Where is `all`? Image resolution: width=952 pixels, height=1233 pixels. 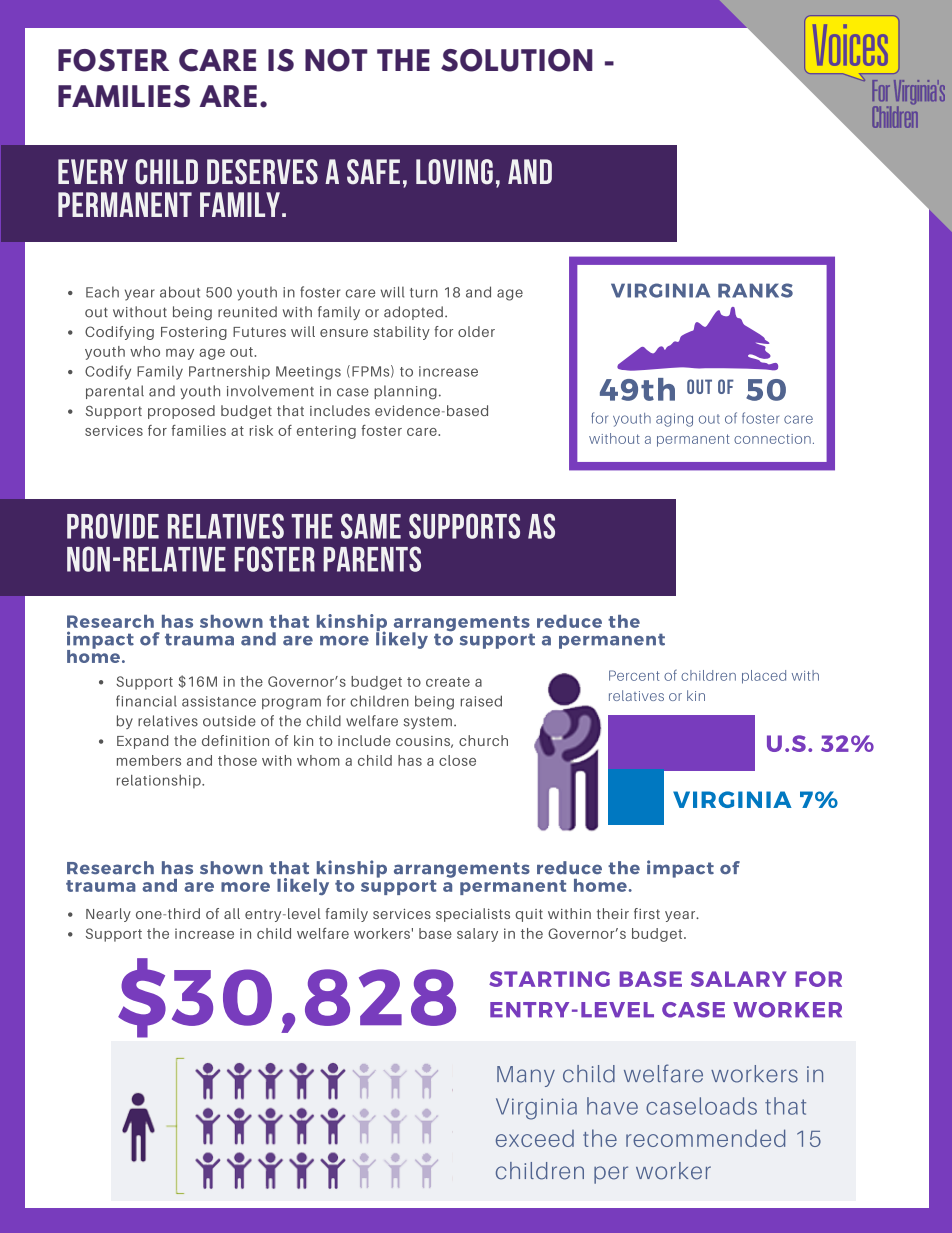
all is located at coordinates (232, 913).
